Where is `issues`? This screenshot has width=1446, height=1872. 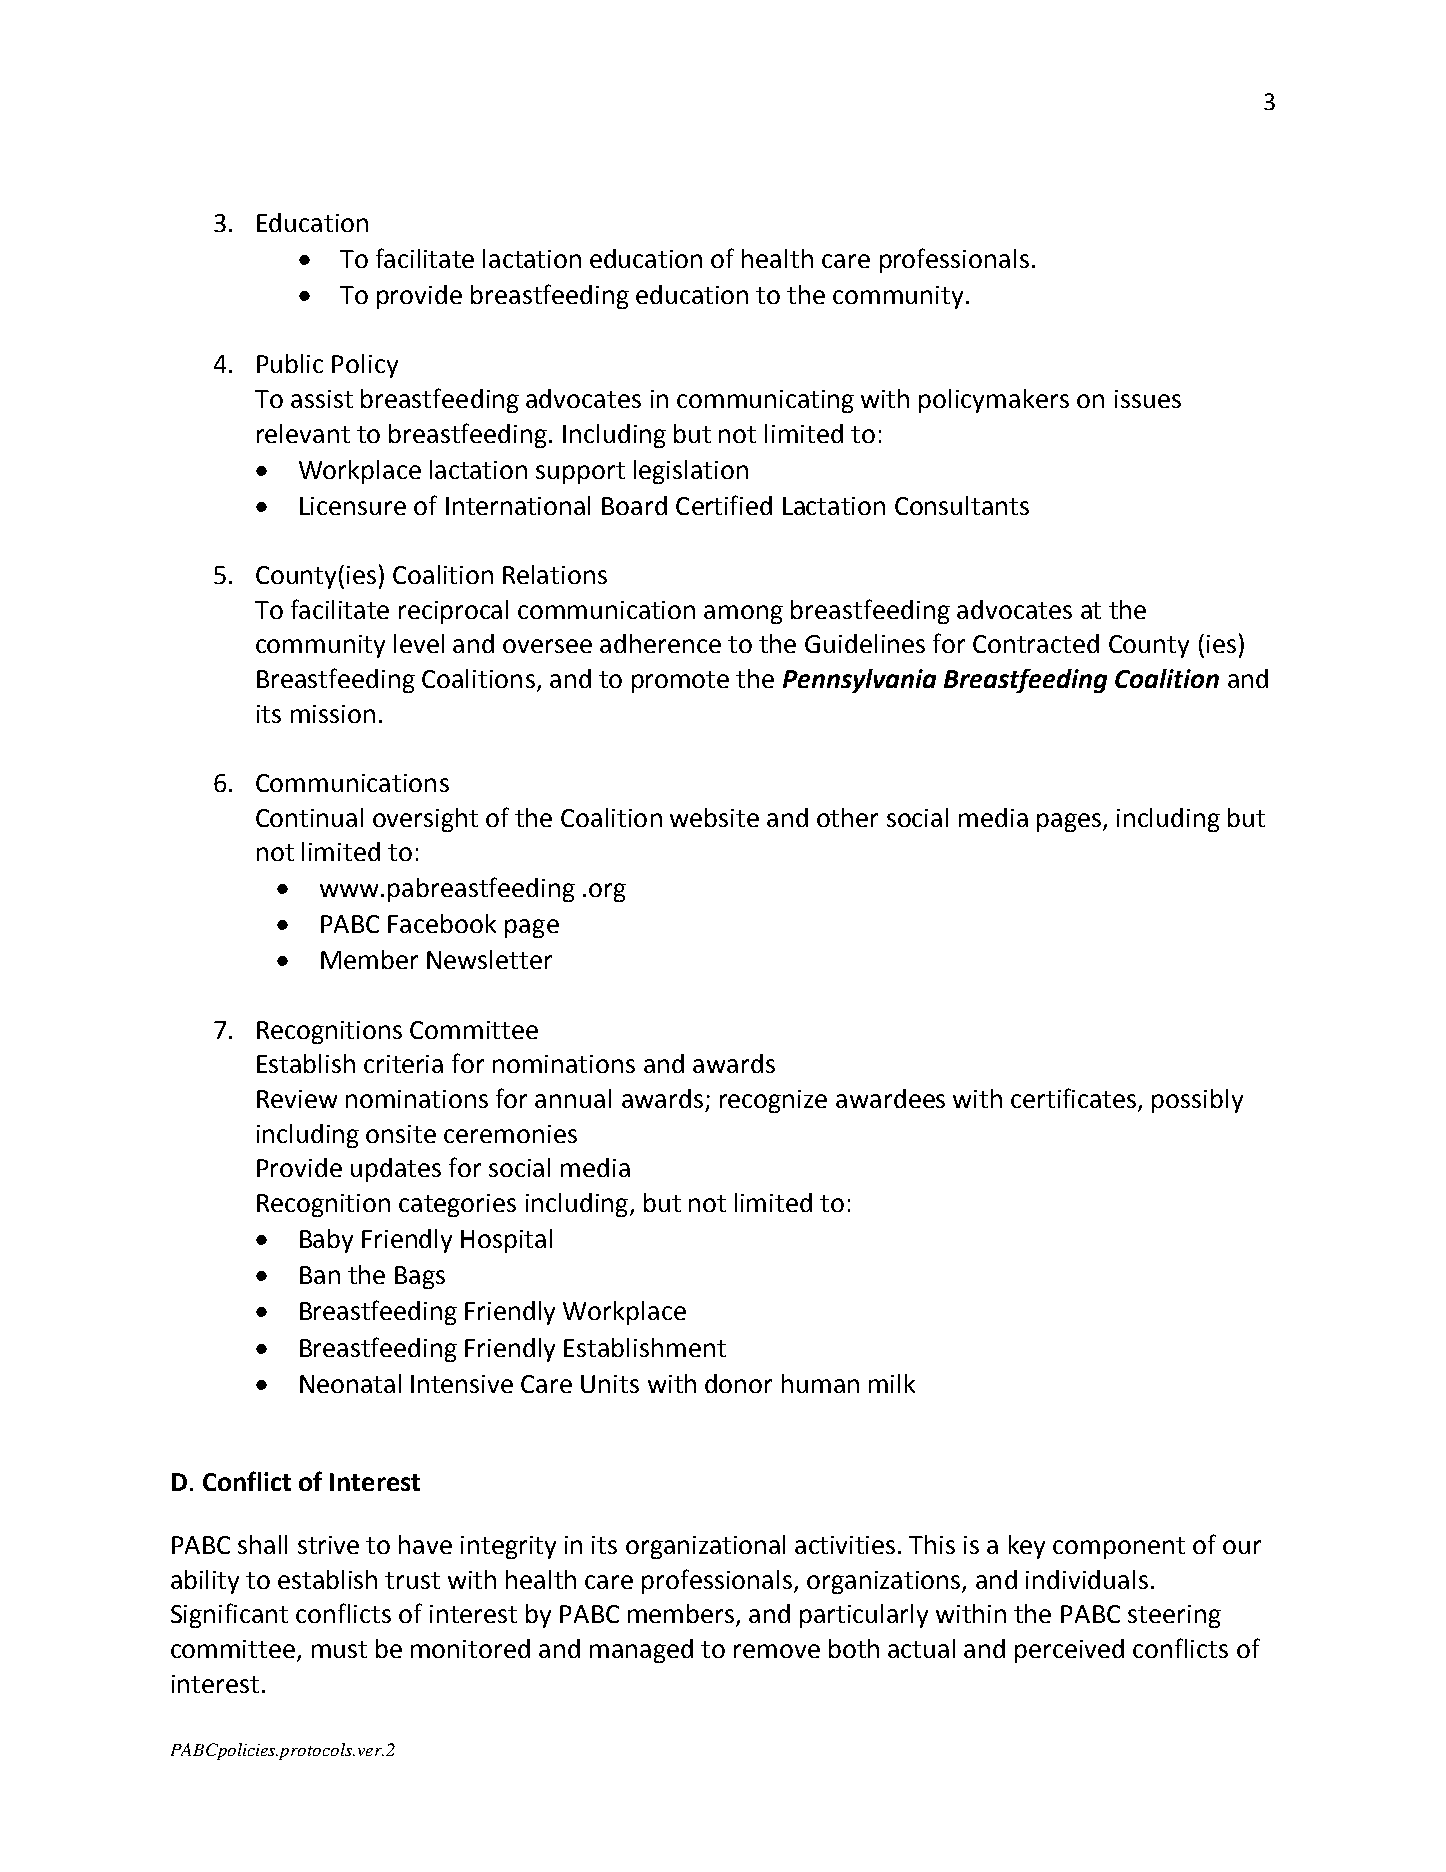
issues is located at coordinates (1148, 399).
